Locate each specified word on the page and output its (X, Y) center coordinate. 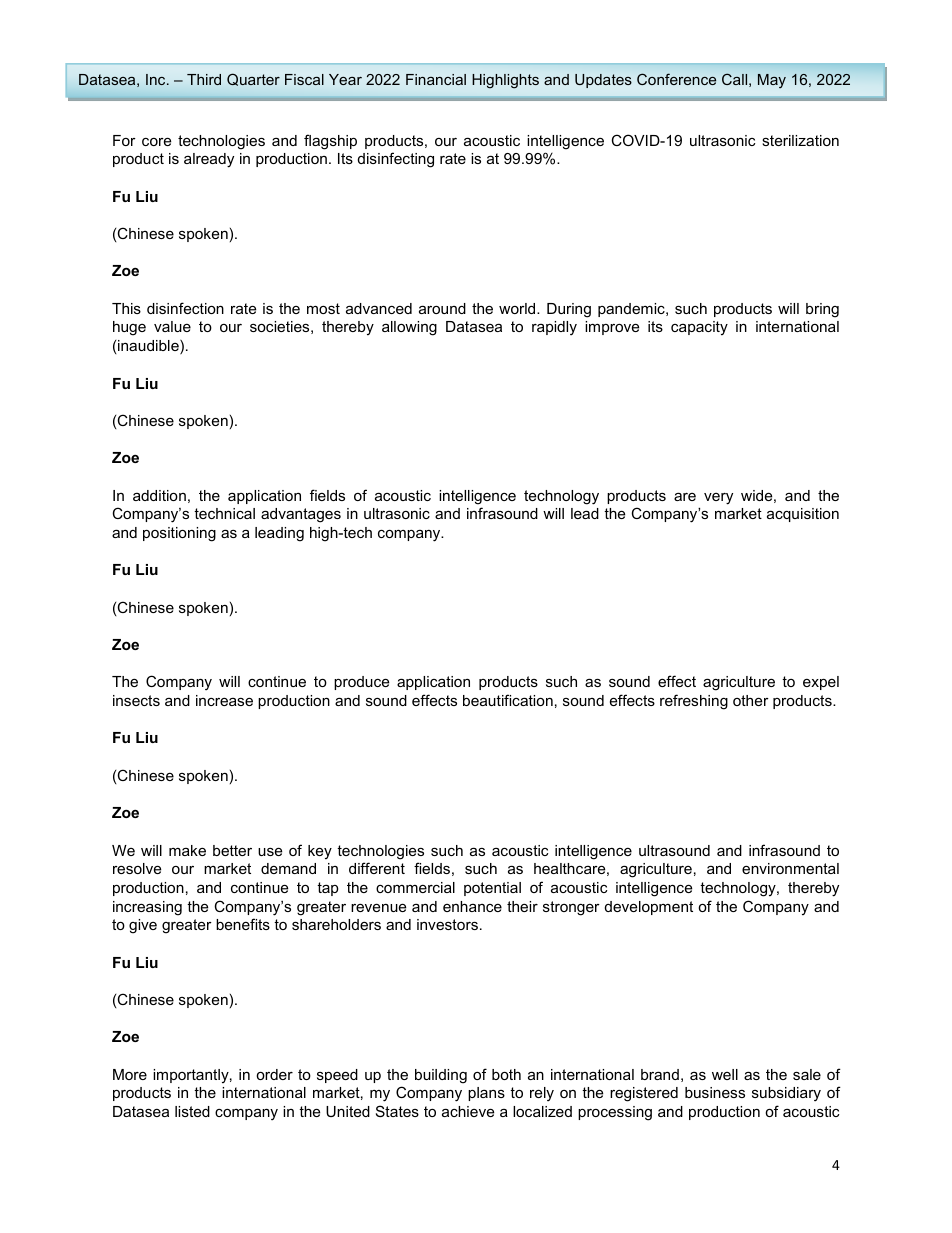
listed (192, 1111)
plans (486, 1094)
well (725, 1074)
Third (204, 79)
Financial (436, 79)
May (772, 81)
